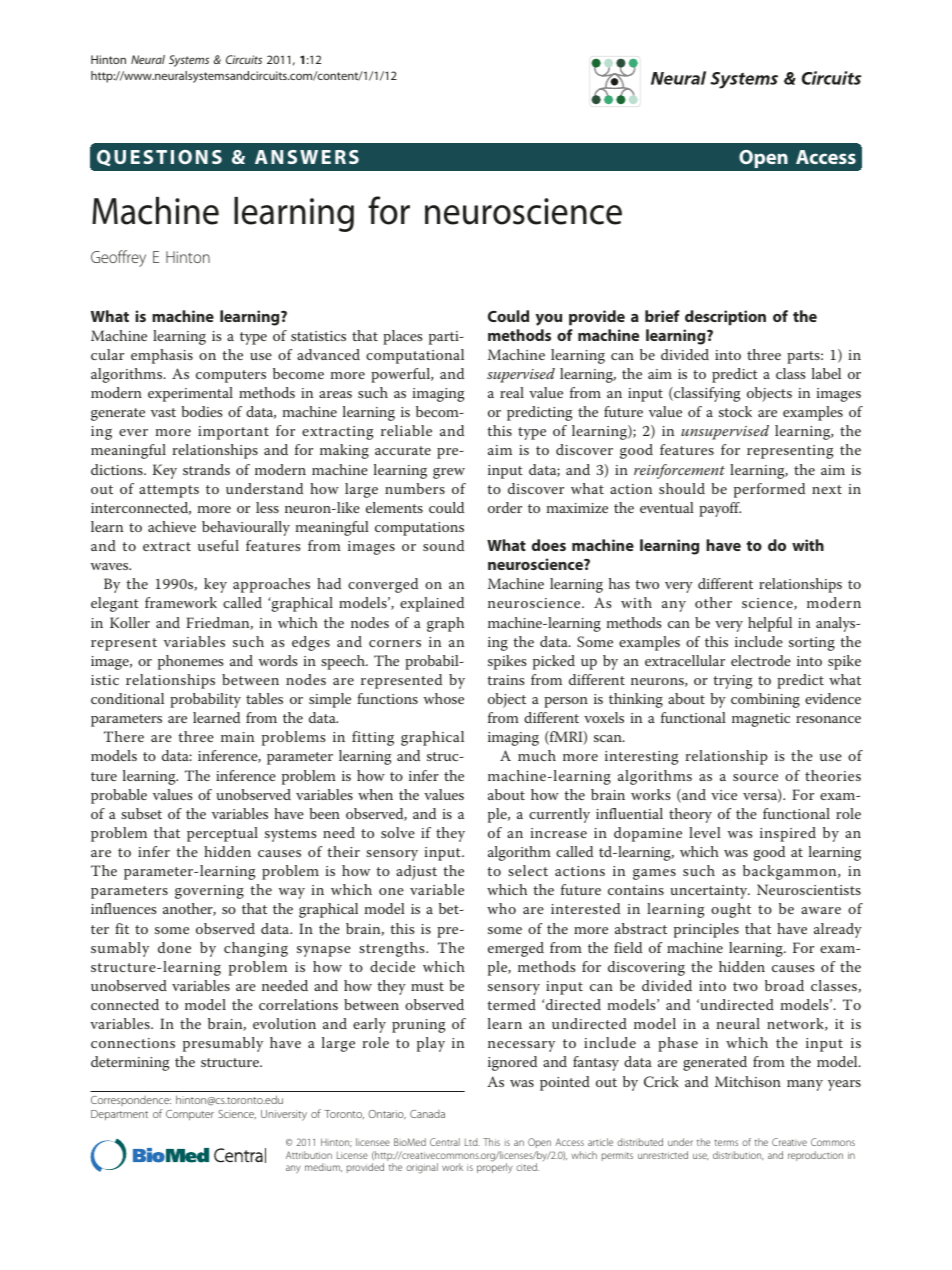 The image size is (952, 1270). Describe the element at coordinates (118, 258) in the page. I see `Geoffrey` at that location.
